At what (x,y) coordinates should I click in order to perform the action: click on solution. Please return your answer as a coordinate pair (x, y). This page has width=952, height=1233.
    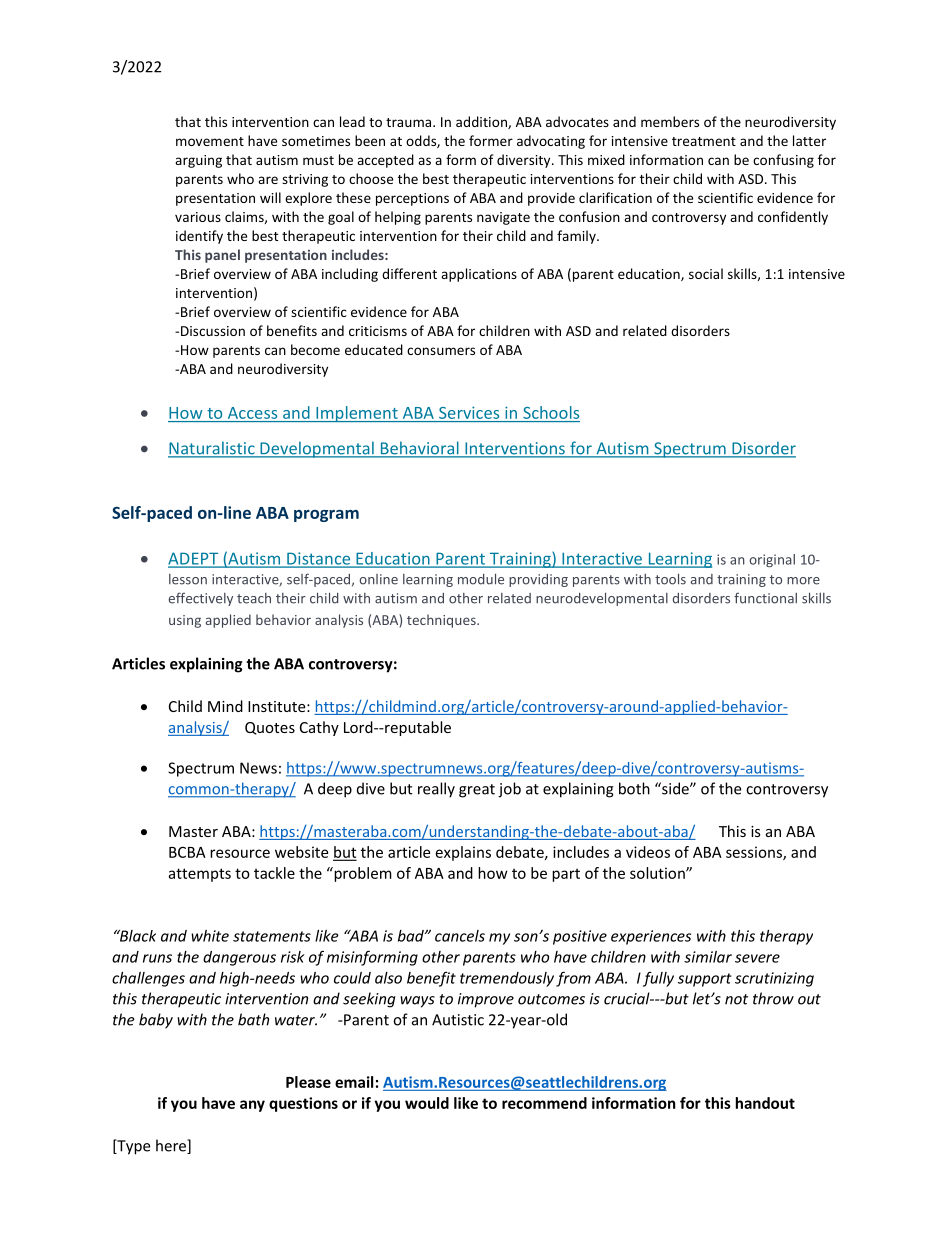
    Looking at the image, I should click on (658, 873).
